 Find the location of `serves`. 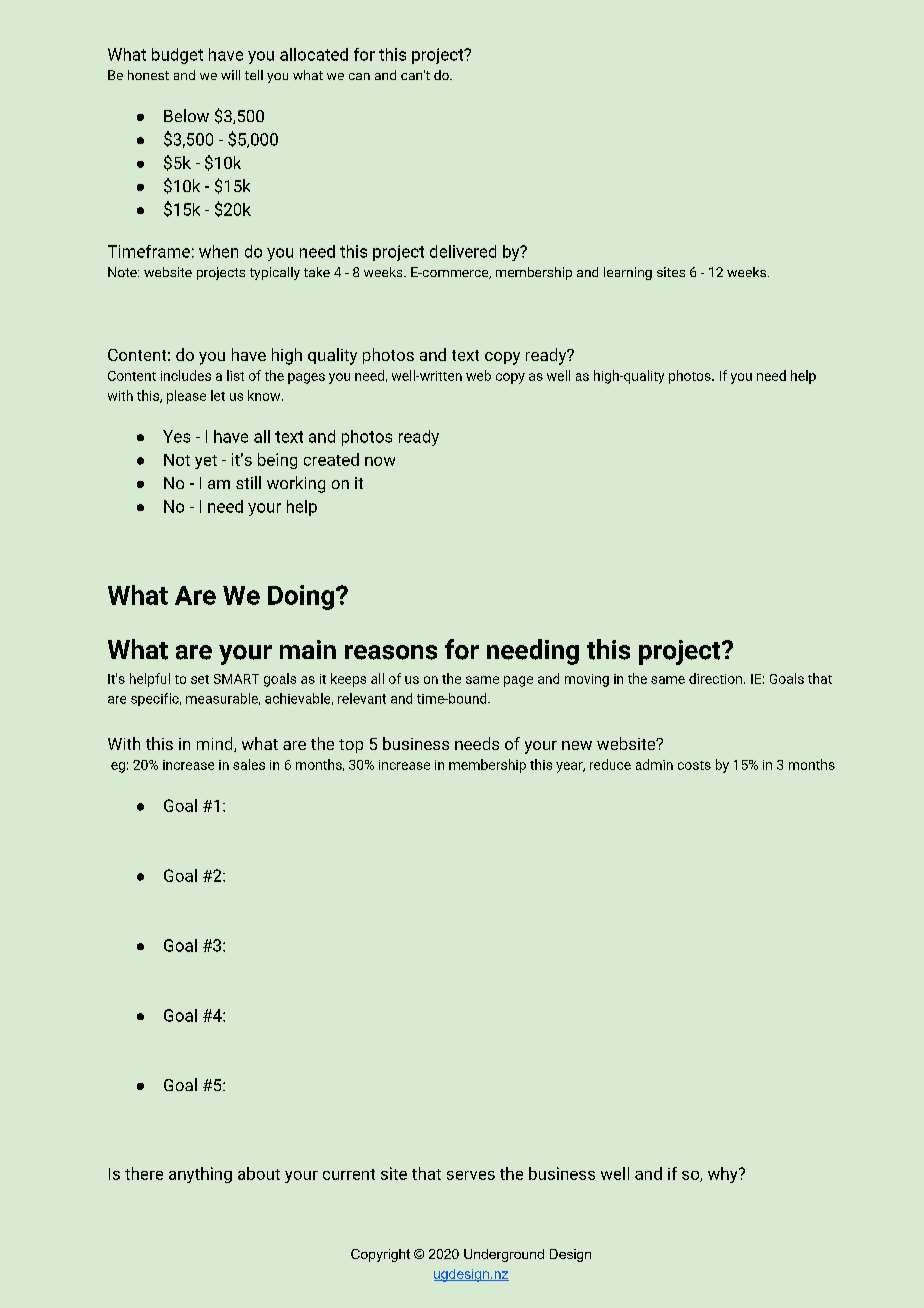

serves is located at coordinates (471, 1175).
